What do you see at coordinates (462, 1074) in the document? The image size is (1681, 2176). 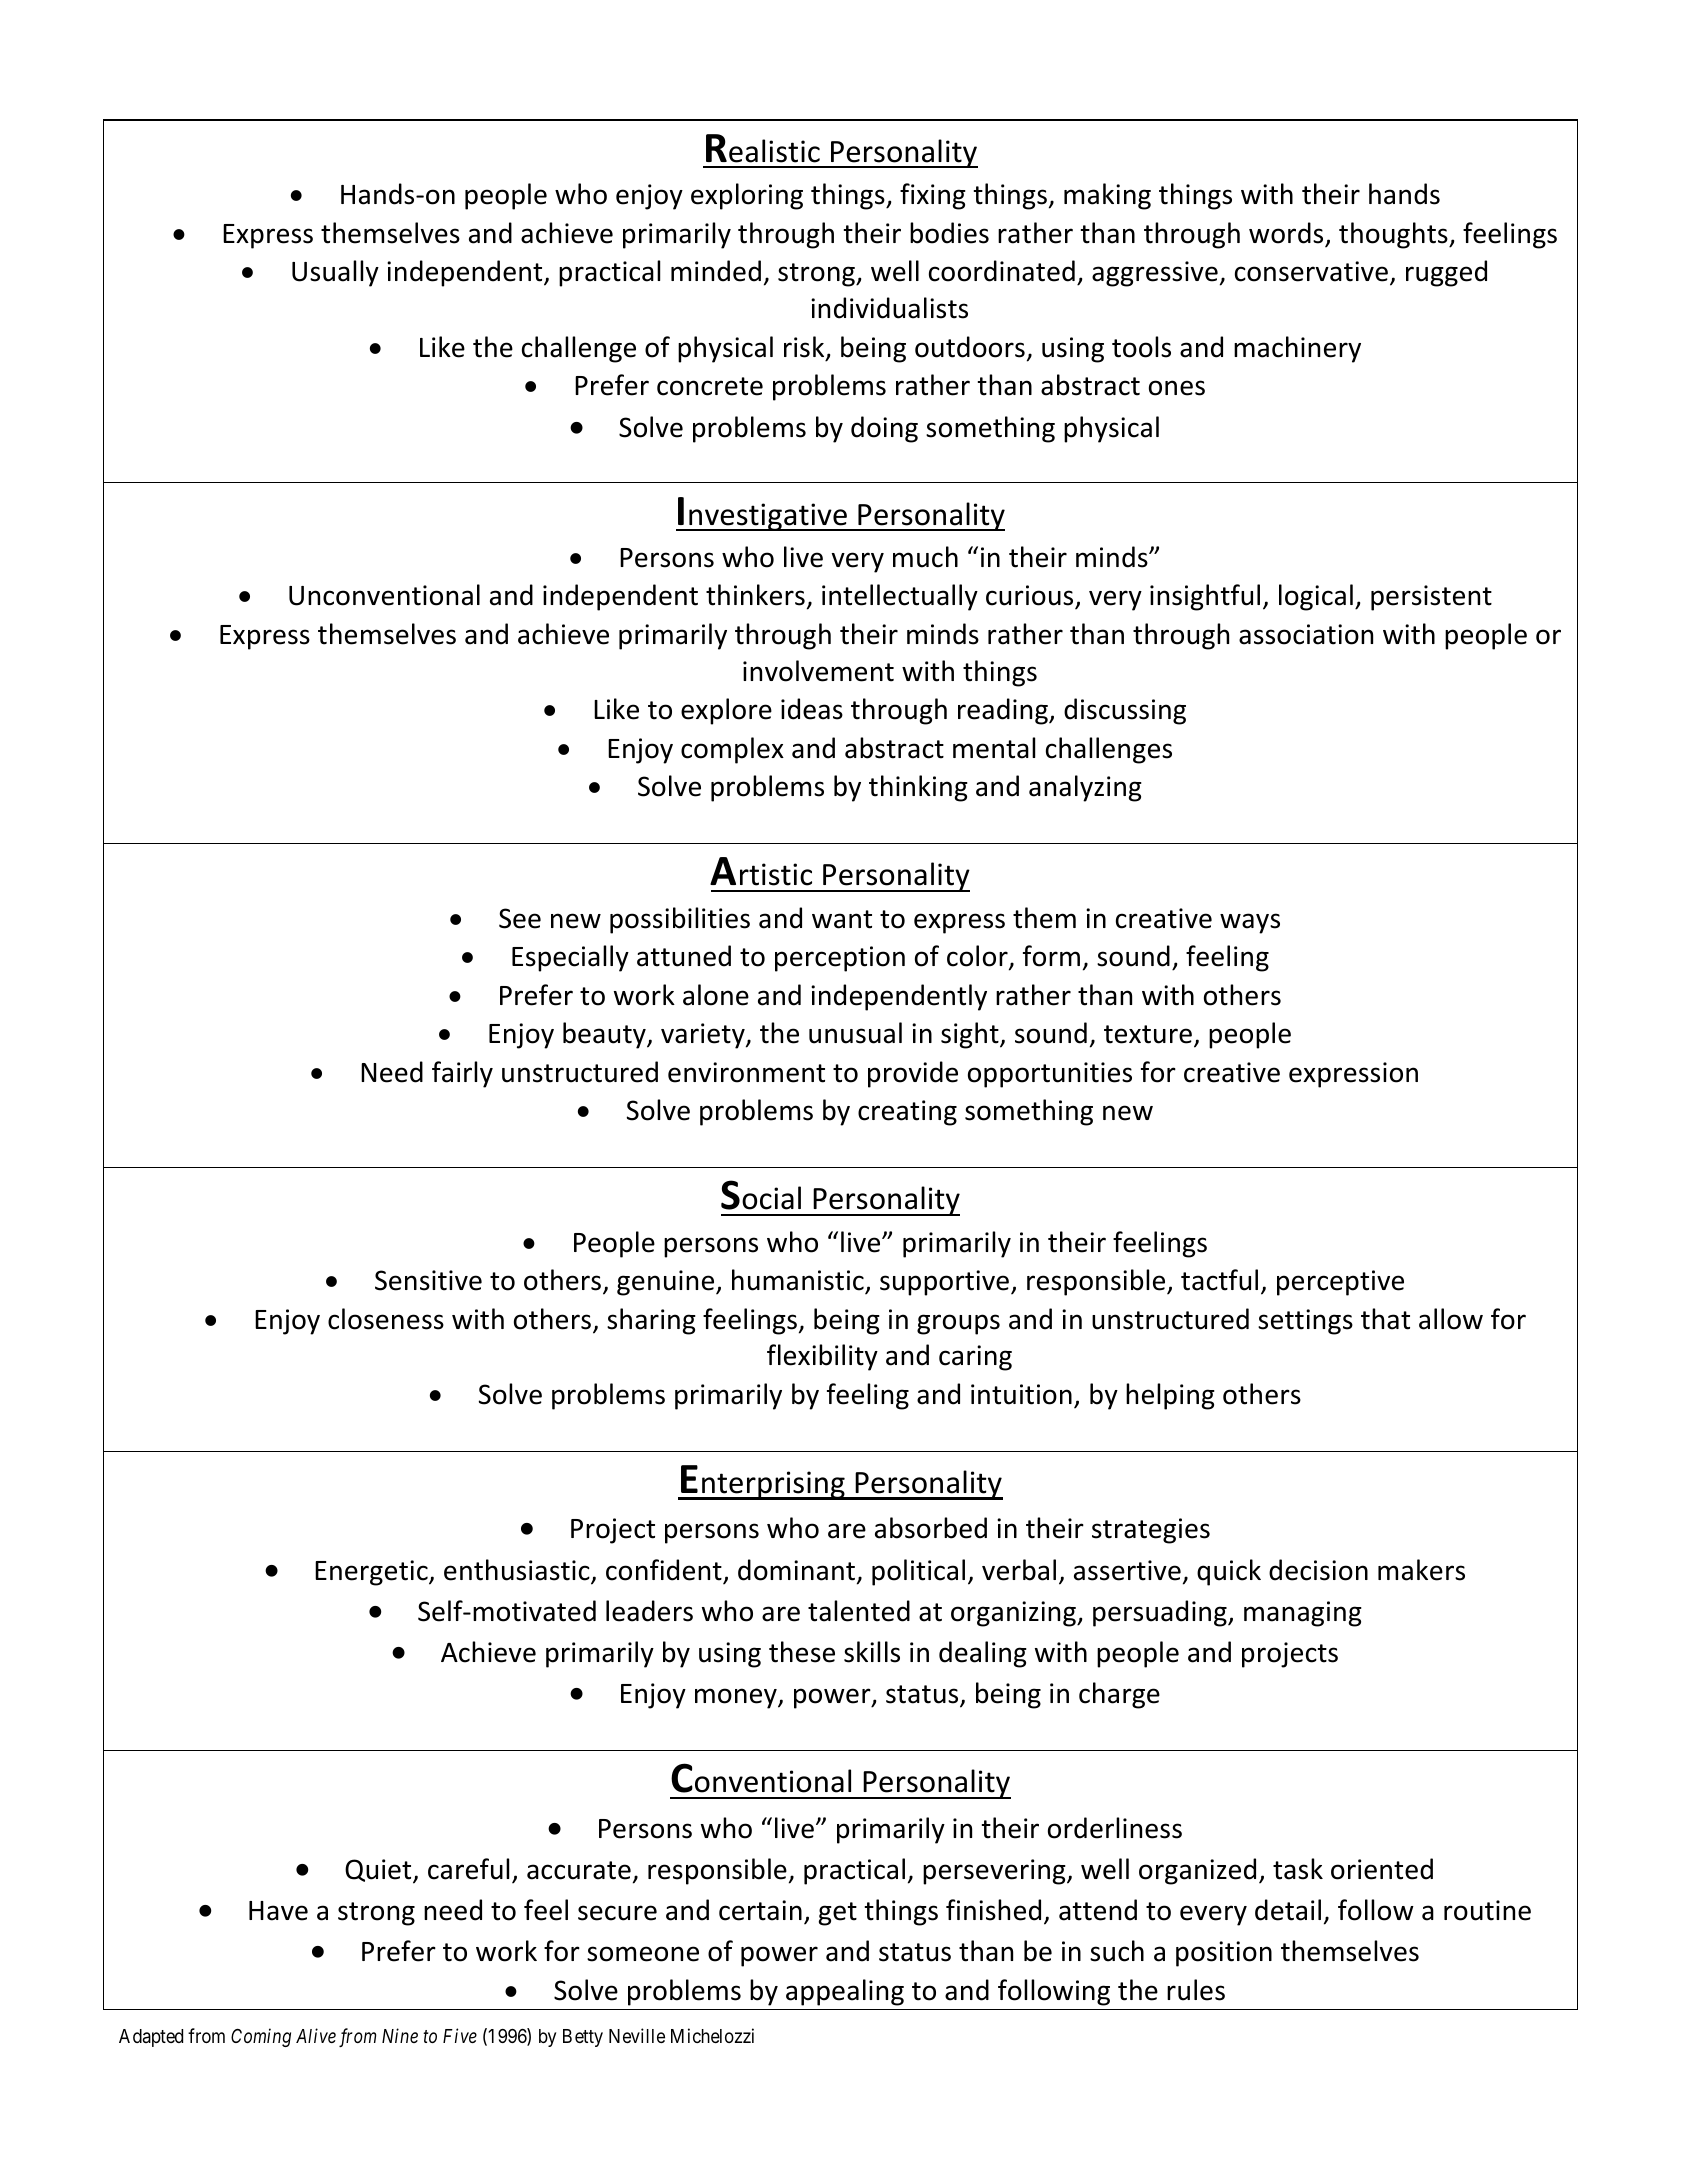 I see `fairly` at bounding box center [462, 1074].
